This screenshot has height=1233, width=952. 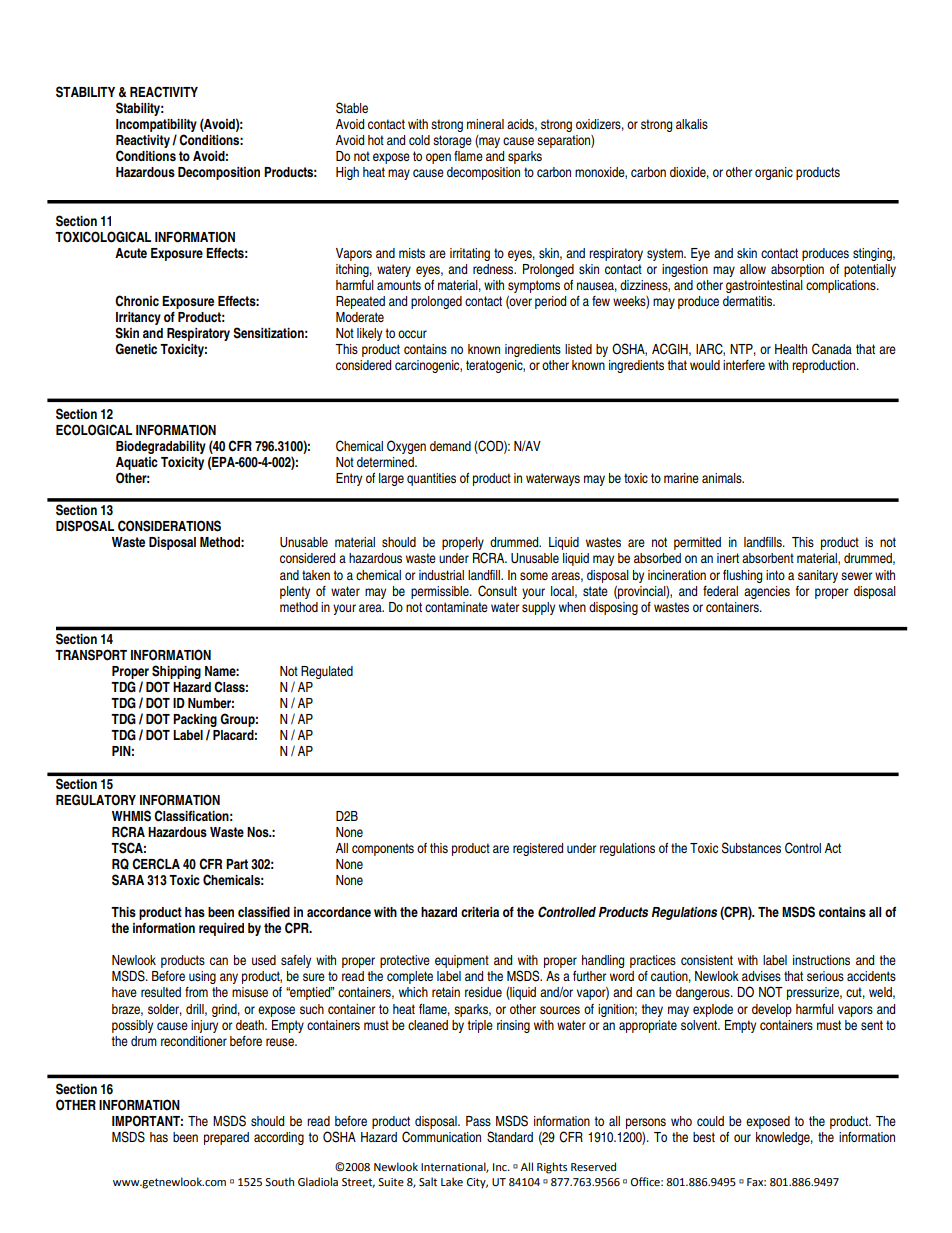 I want to click on Substances, so click(x=751, y=848).
